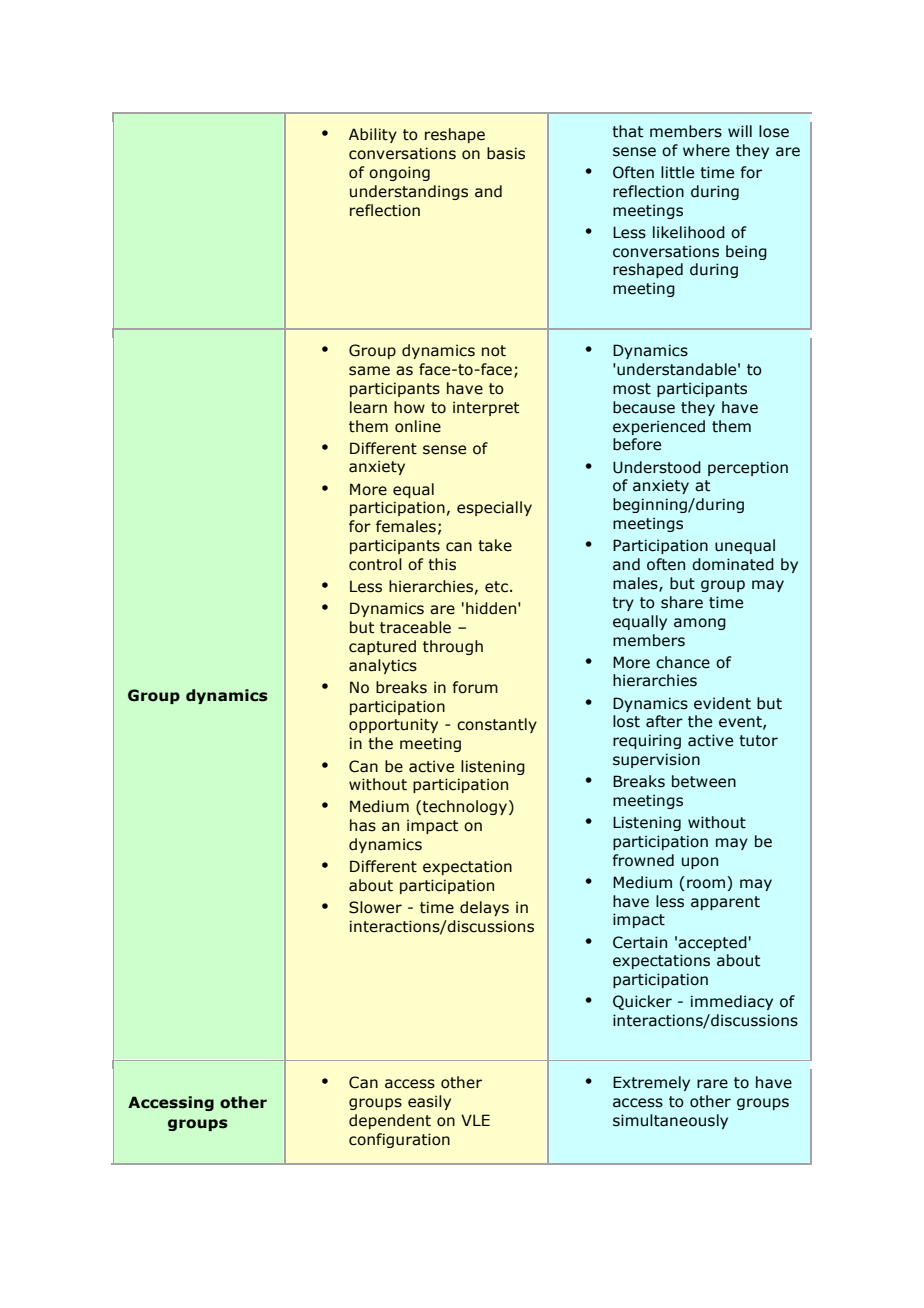  What do you see at coordinates (399, 173) in the screenshot?
I see `ongoing` at bounding box center [399, 173].
